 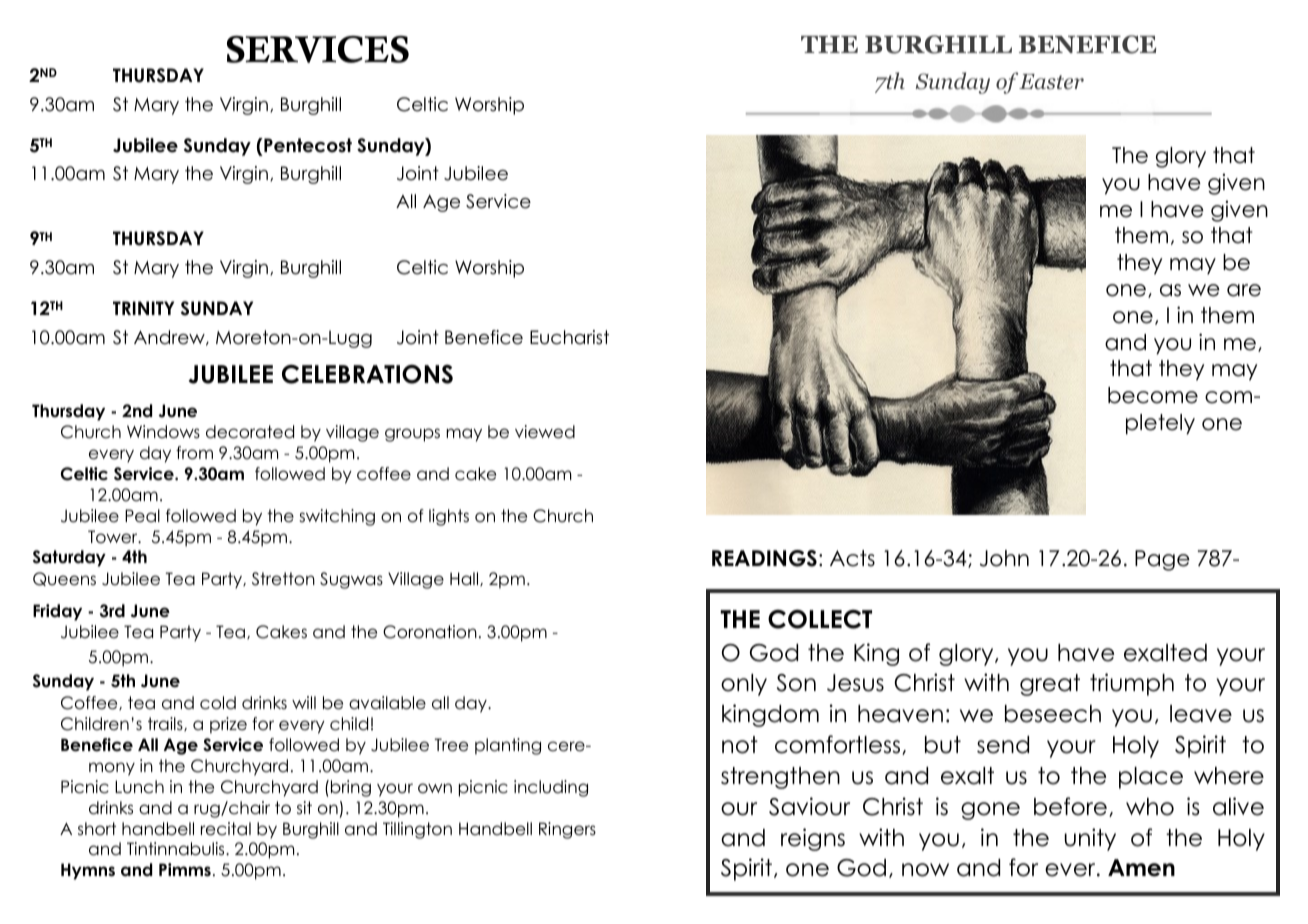 What do you see at coordinates (307, 145) in the screenshot?
I see `Pentecost` at bounding box center [307, 145].
